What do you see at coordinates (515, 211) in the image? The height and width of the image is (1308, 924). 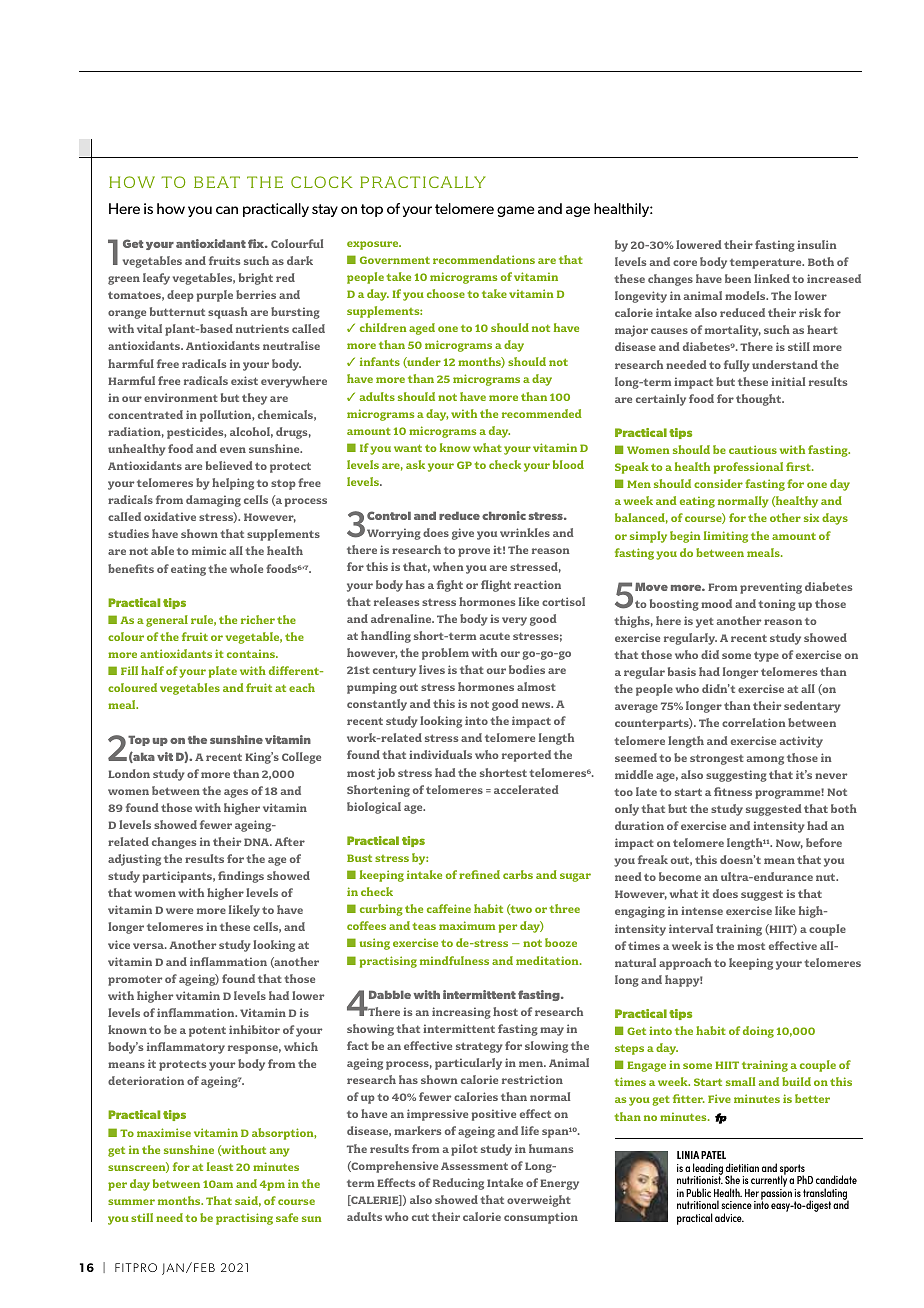 I see `game` at bounding box center [515, 211].
